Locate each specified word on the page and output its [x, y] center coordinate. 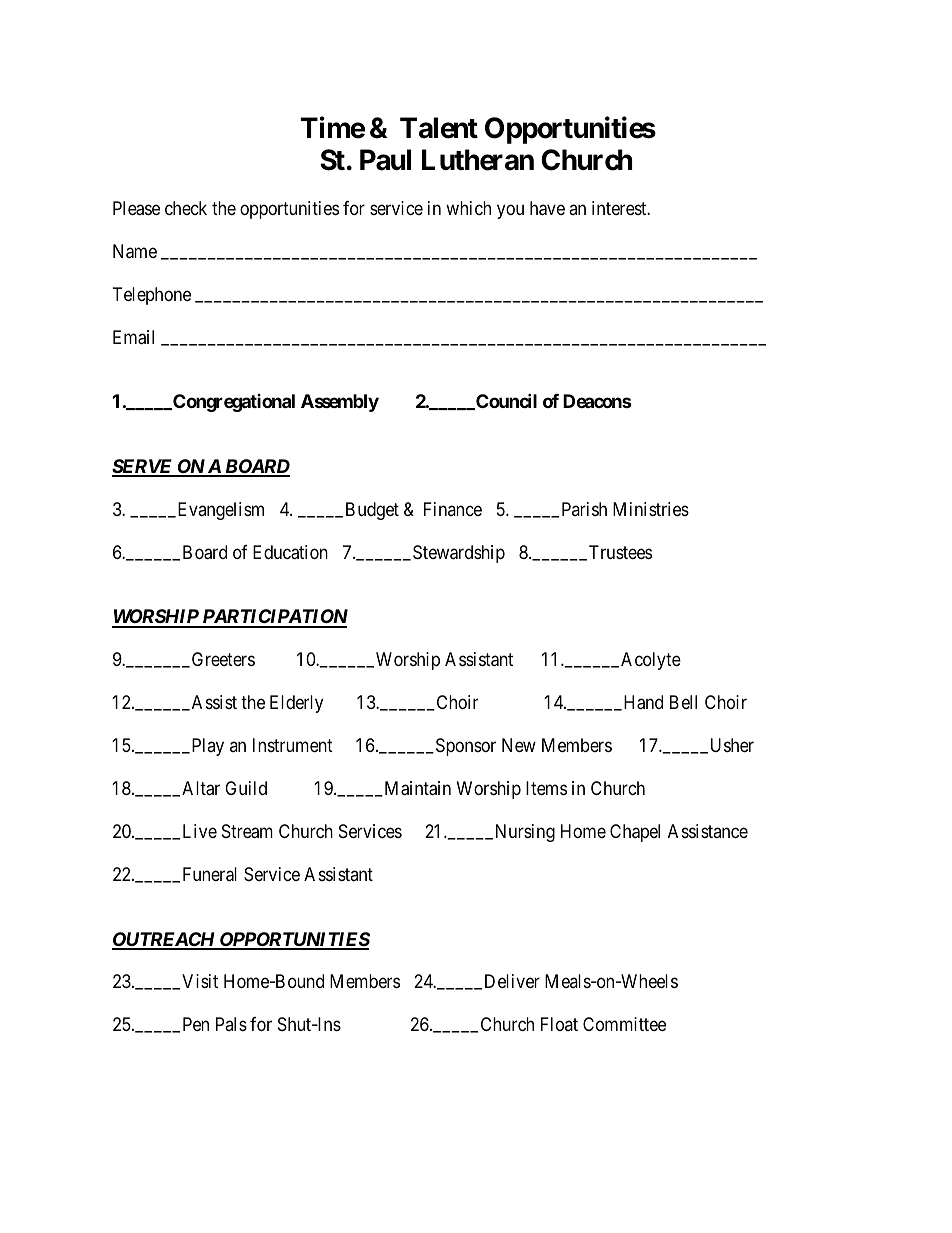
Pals [231, 1024]
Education [290, 552]
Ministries [651, 509]
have [547, 208]
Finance [453, 509]
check [186, 208]
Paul [385, 160]
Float [559, 1024]
